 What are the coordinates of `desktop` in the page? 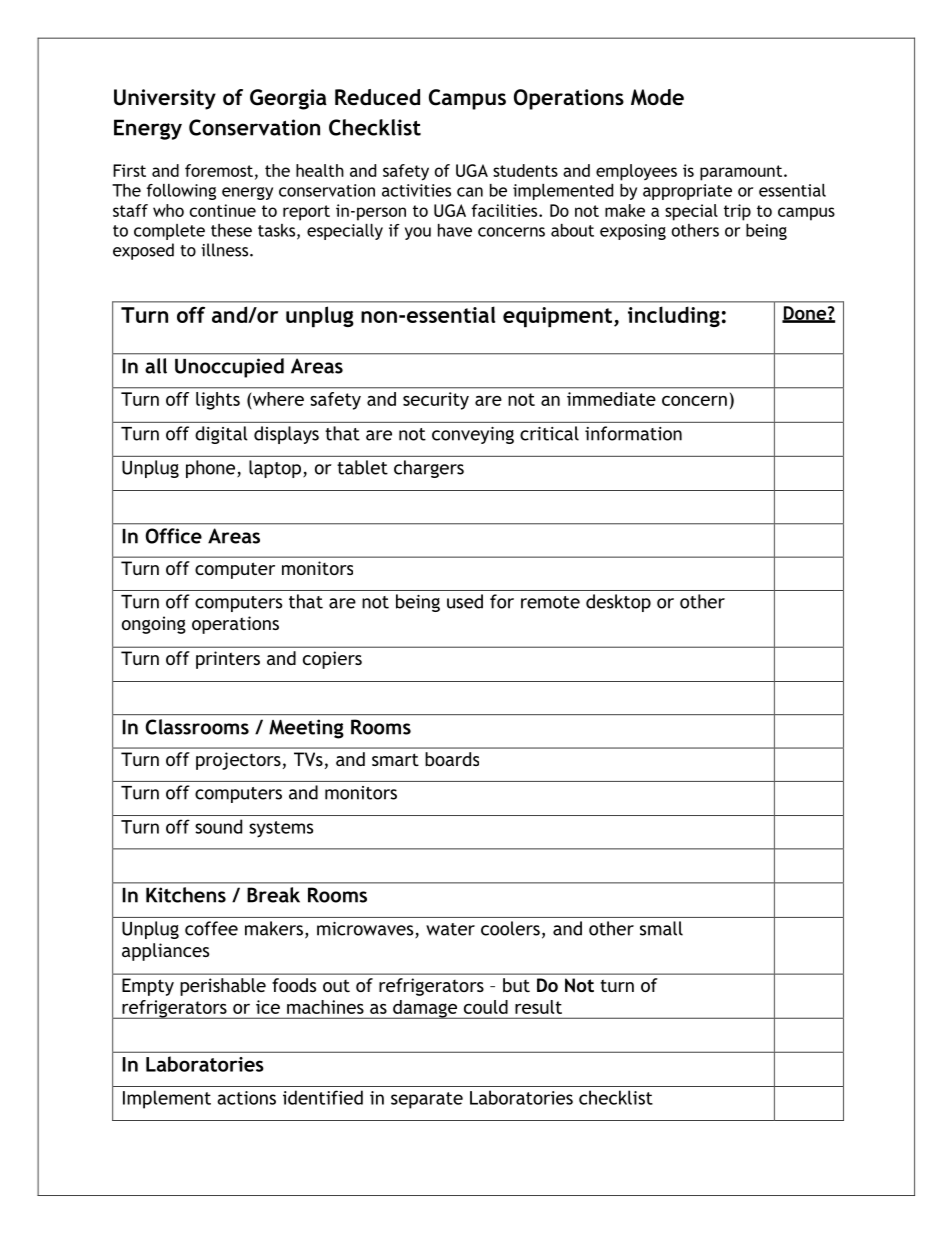 It's located at (618, 603).
